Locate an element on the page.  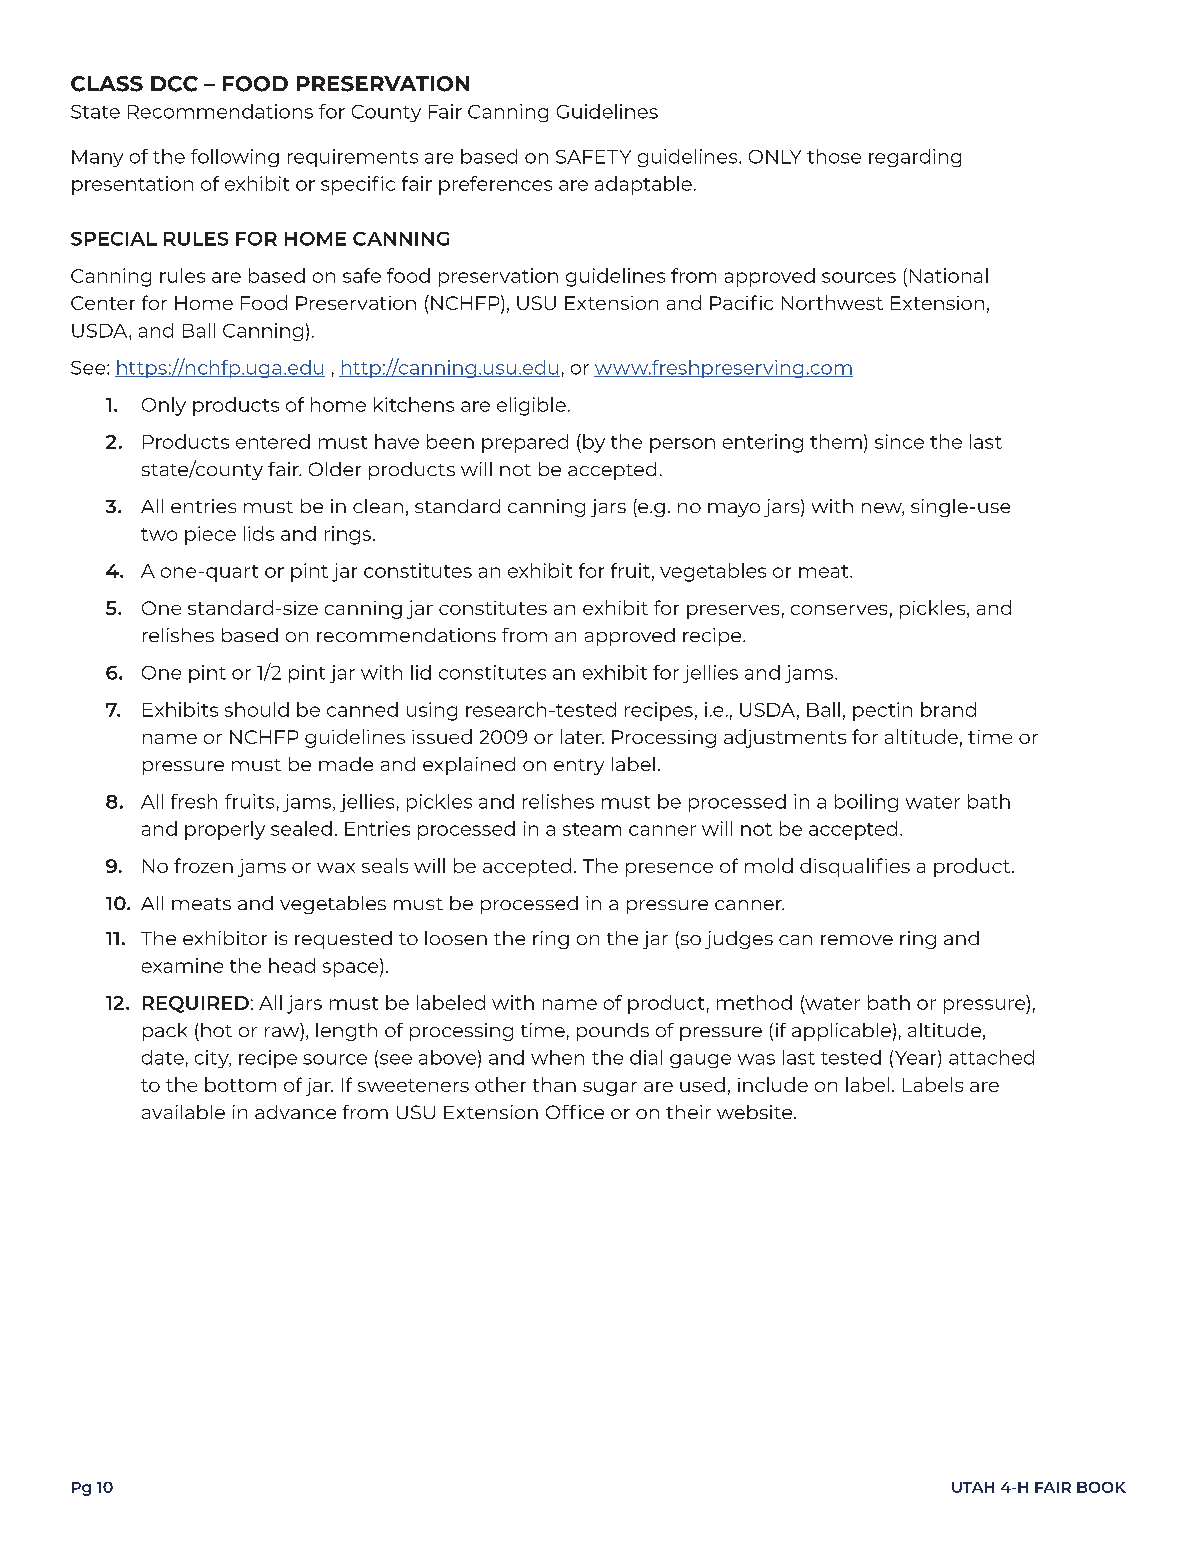
entry is located at coordinates (579, 767).
